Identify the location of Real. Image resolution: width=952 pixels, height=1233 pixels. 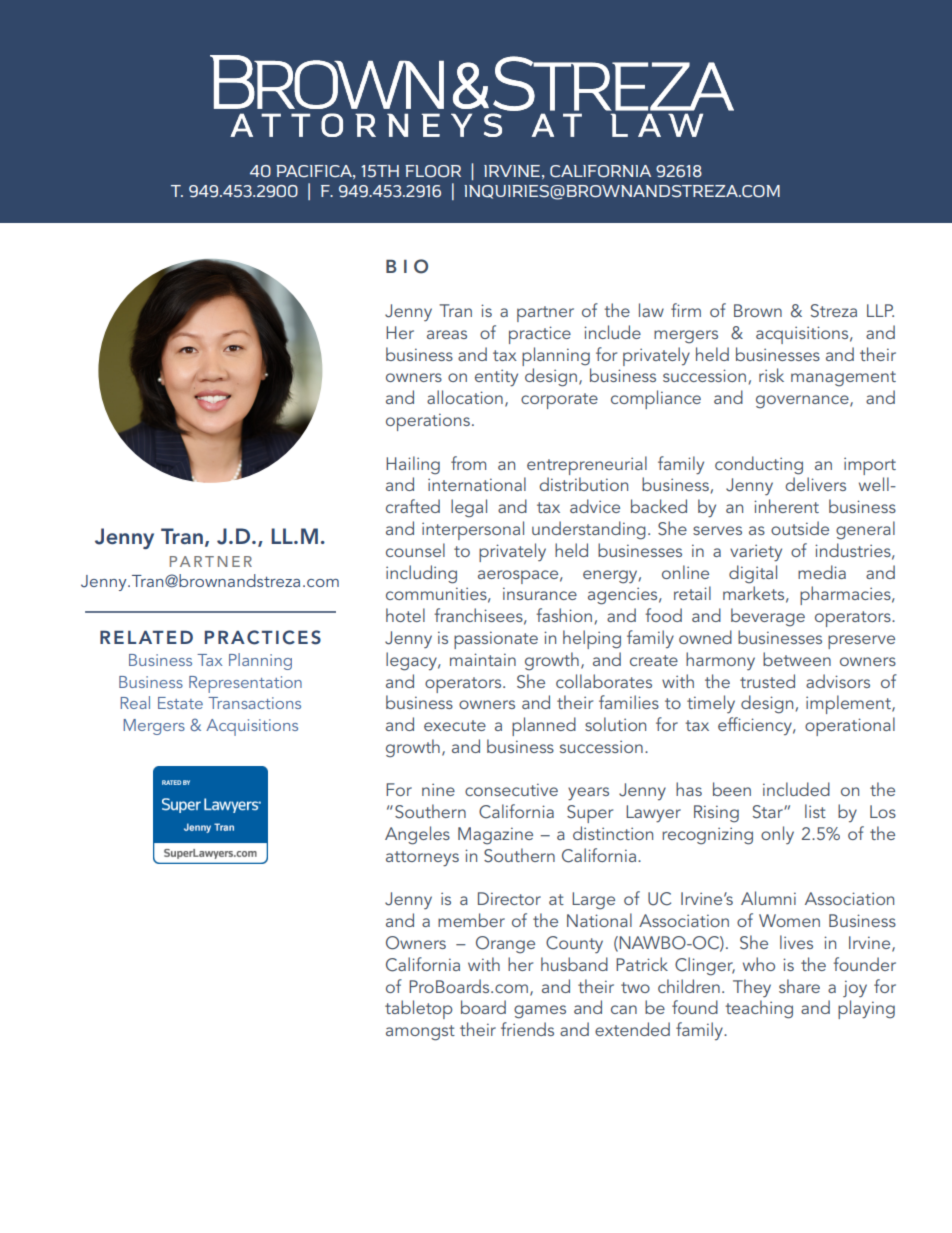
(135, 702).
